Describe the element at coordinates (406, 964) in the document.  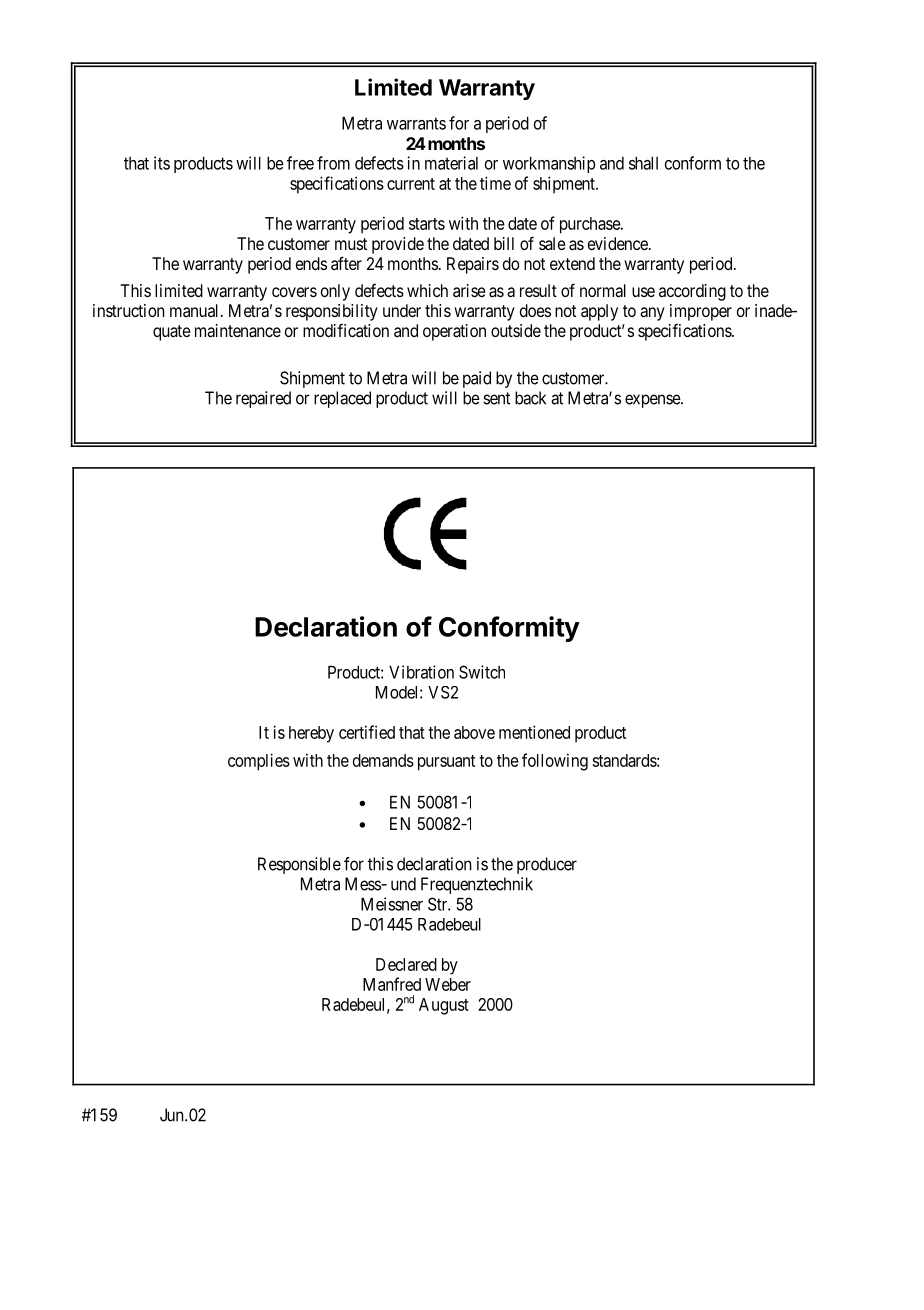
I see `Declared` at that location.
